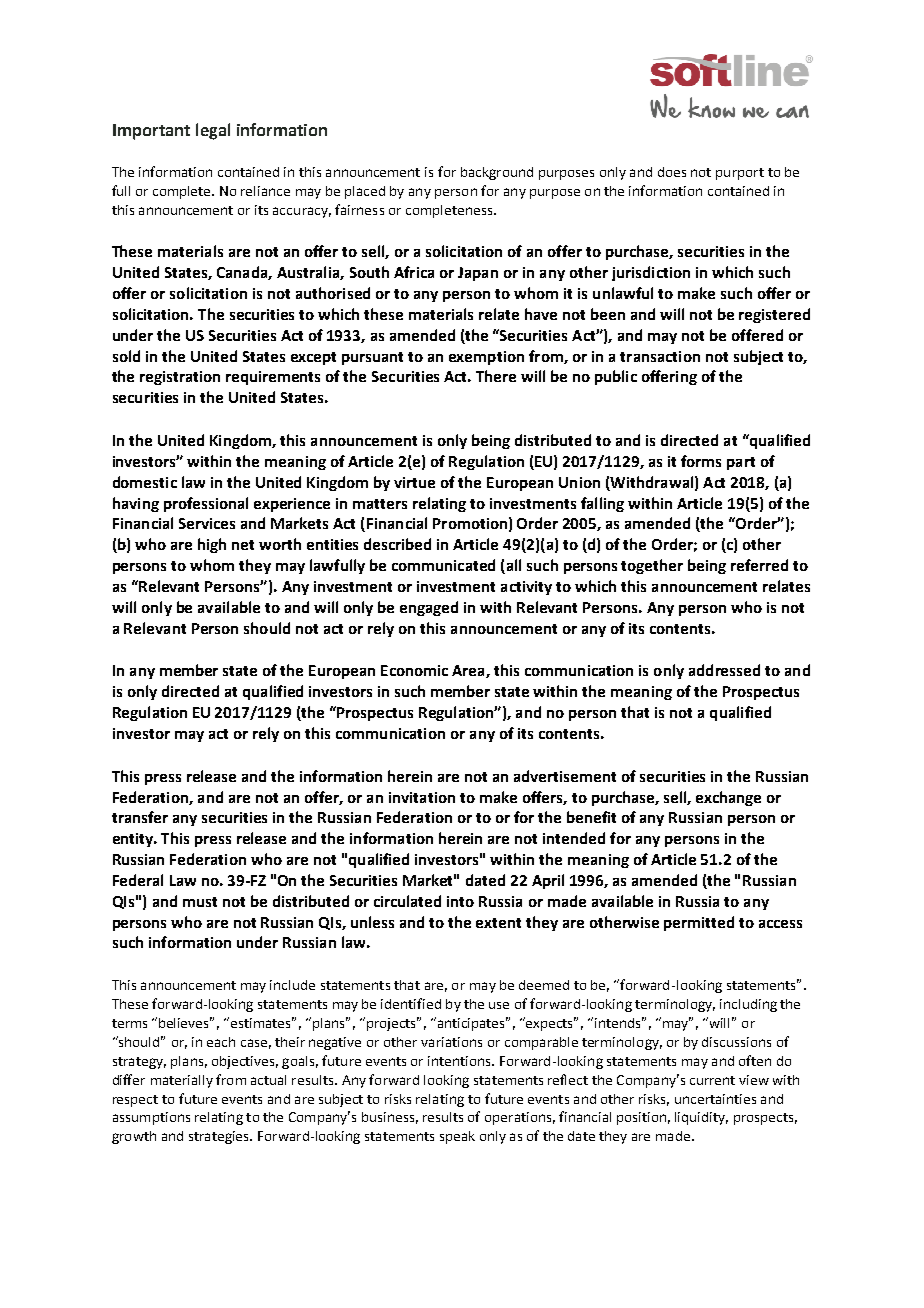  I want to click on transfer, so click(140, 817).
